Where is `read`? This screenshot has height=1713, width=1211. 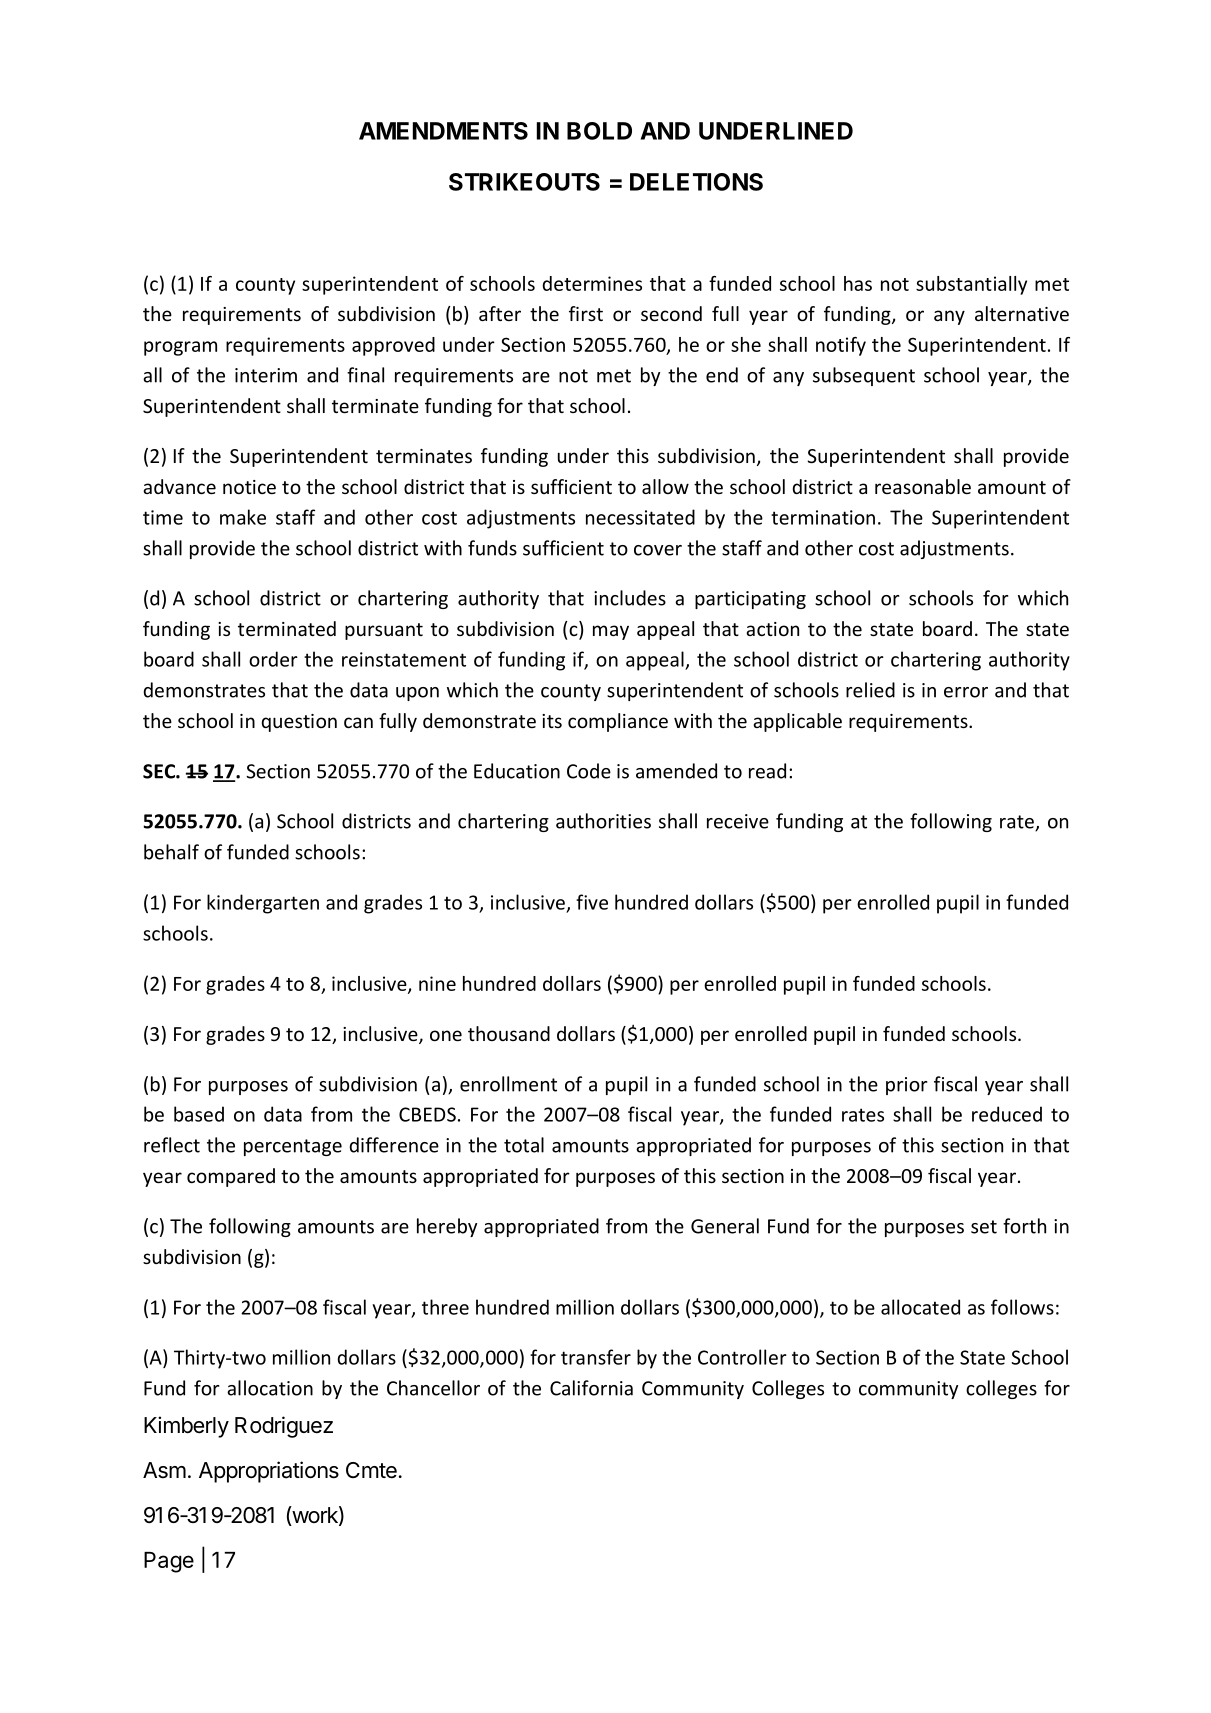
read is located at coordinates (767, 771).
